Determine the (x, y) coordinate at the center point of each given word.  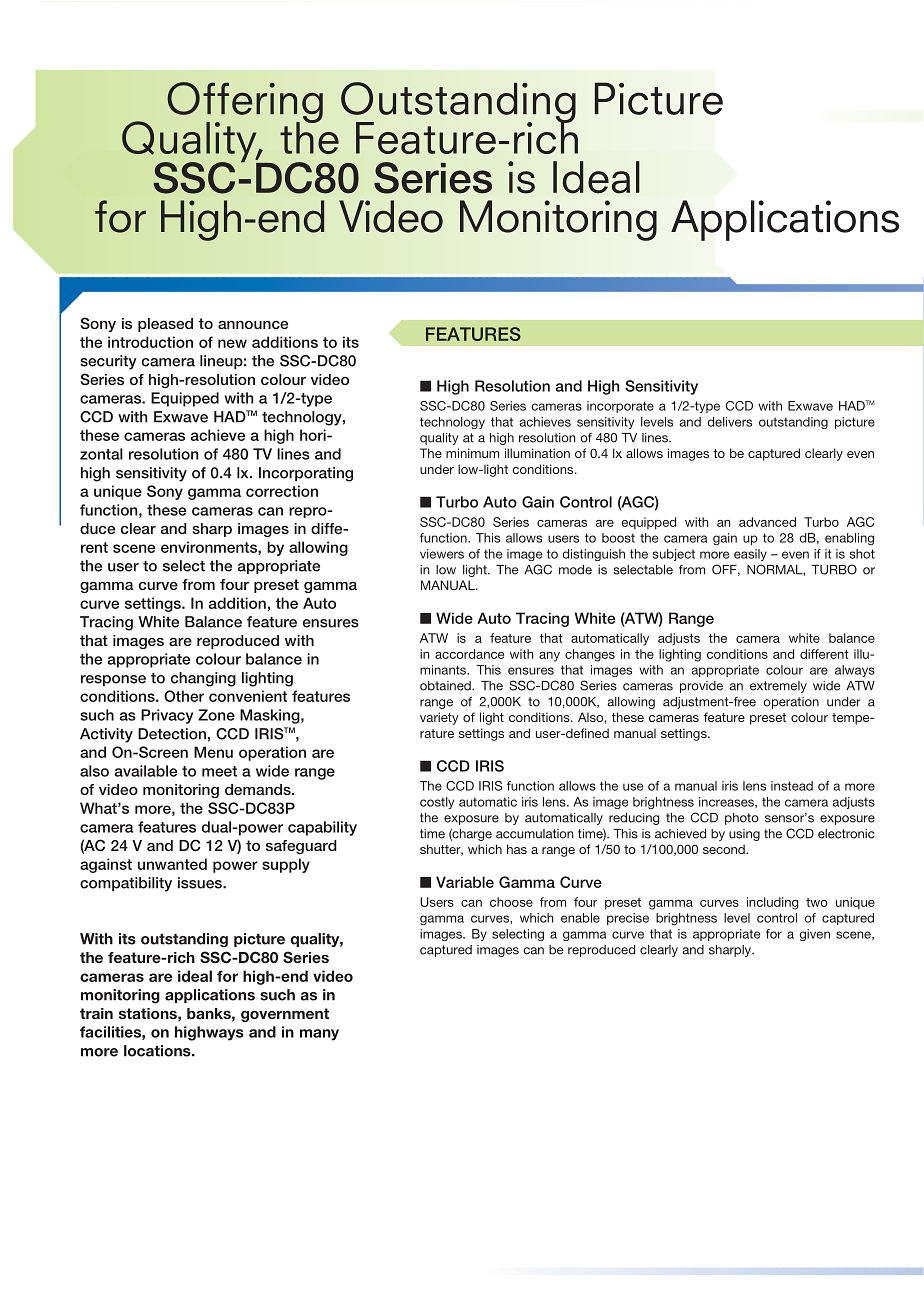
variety (439, 718)
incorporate (620, 407)
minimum (472, 453)
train (96, 1013)
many (319, 1035)
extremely (778, 687)
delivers (729, 422)
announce (253, 324)
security (108, 362)
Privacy (167, 716)
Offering (245, 103)
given (814, 935)
